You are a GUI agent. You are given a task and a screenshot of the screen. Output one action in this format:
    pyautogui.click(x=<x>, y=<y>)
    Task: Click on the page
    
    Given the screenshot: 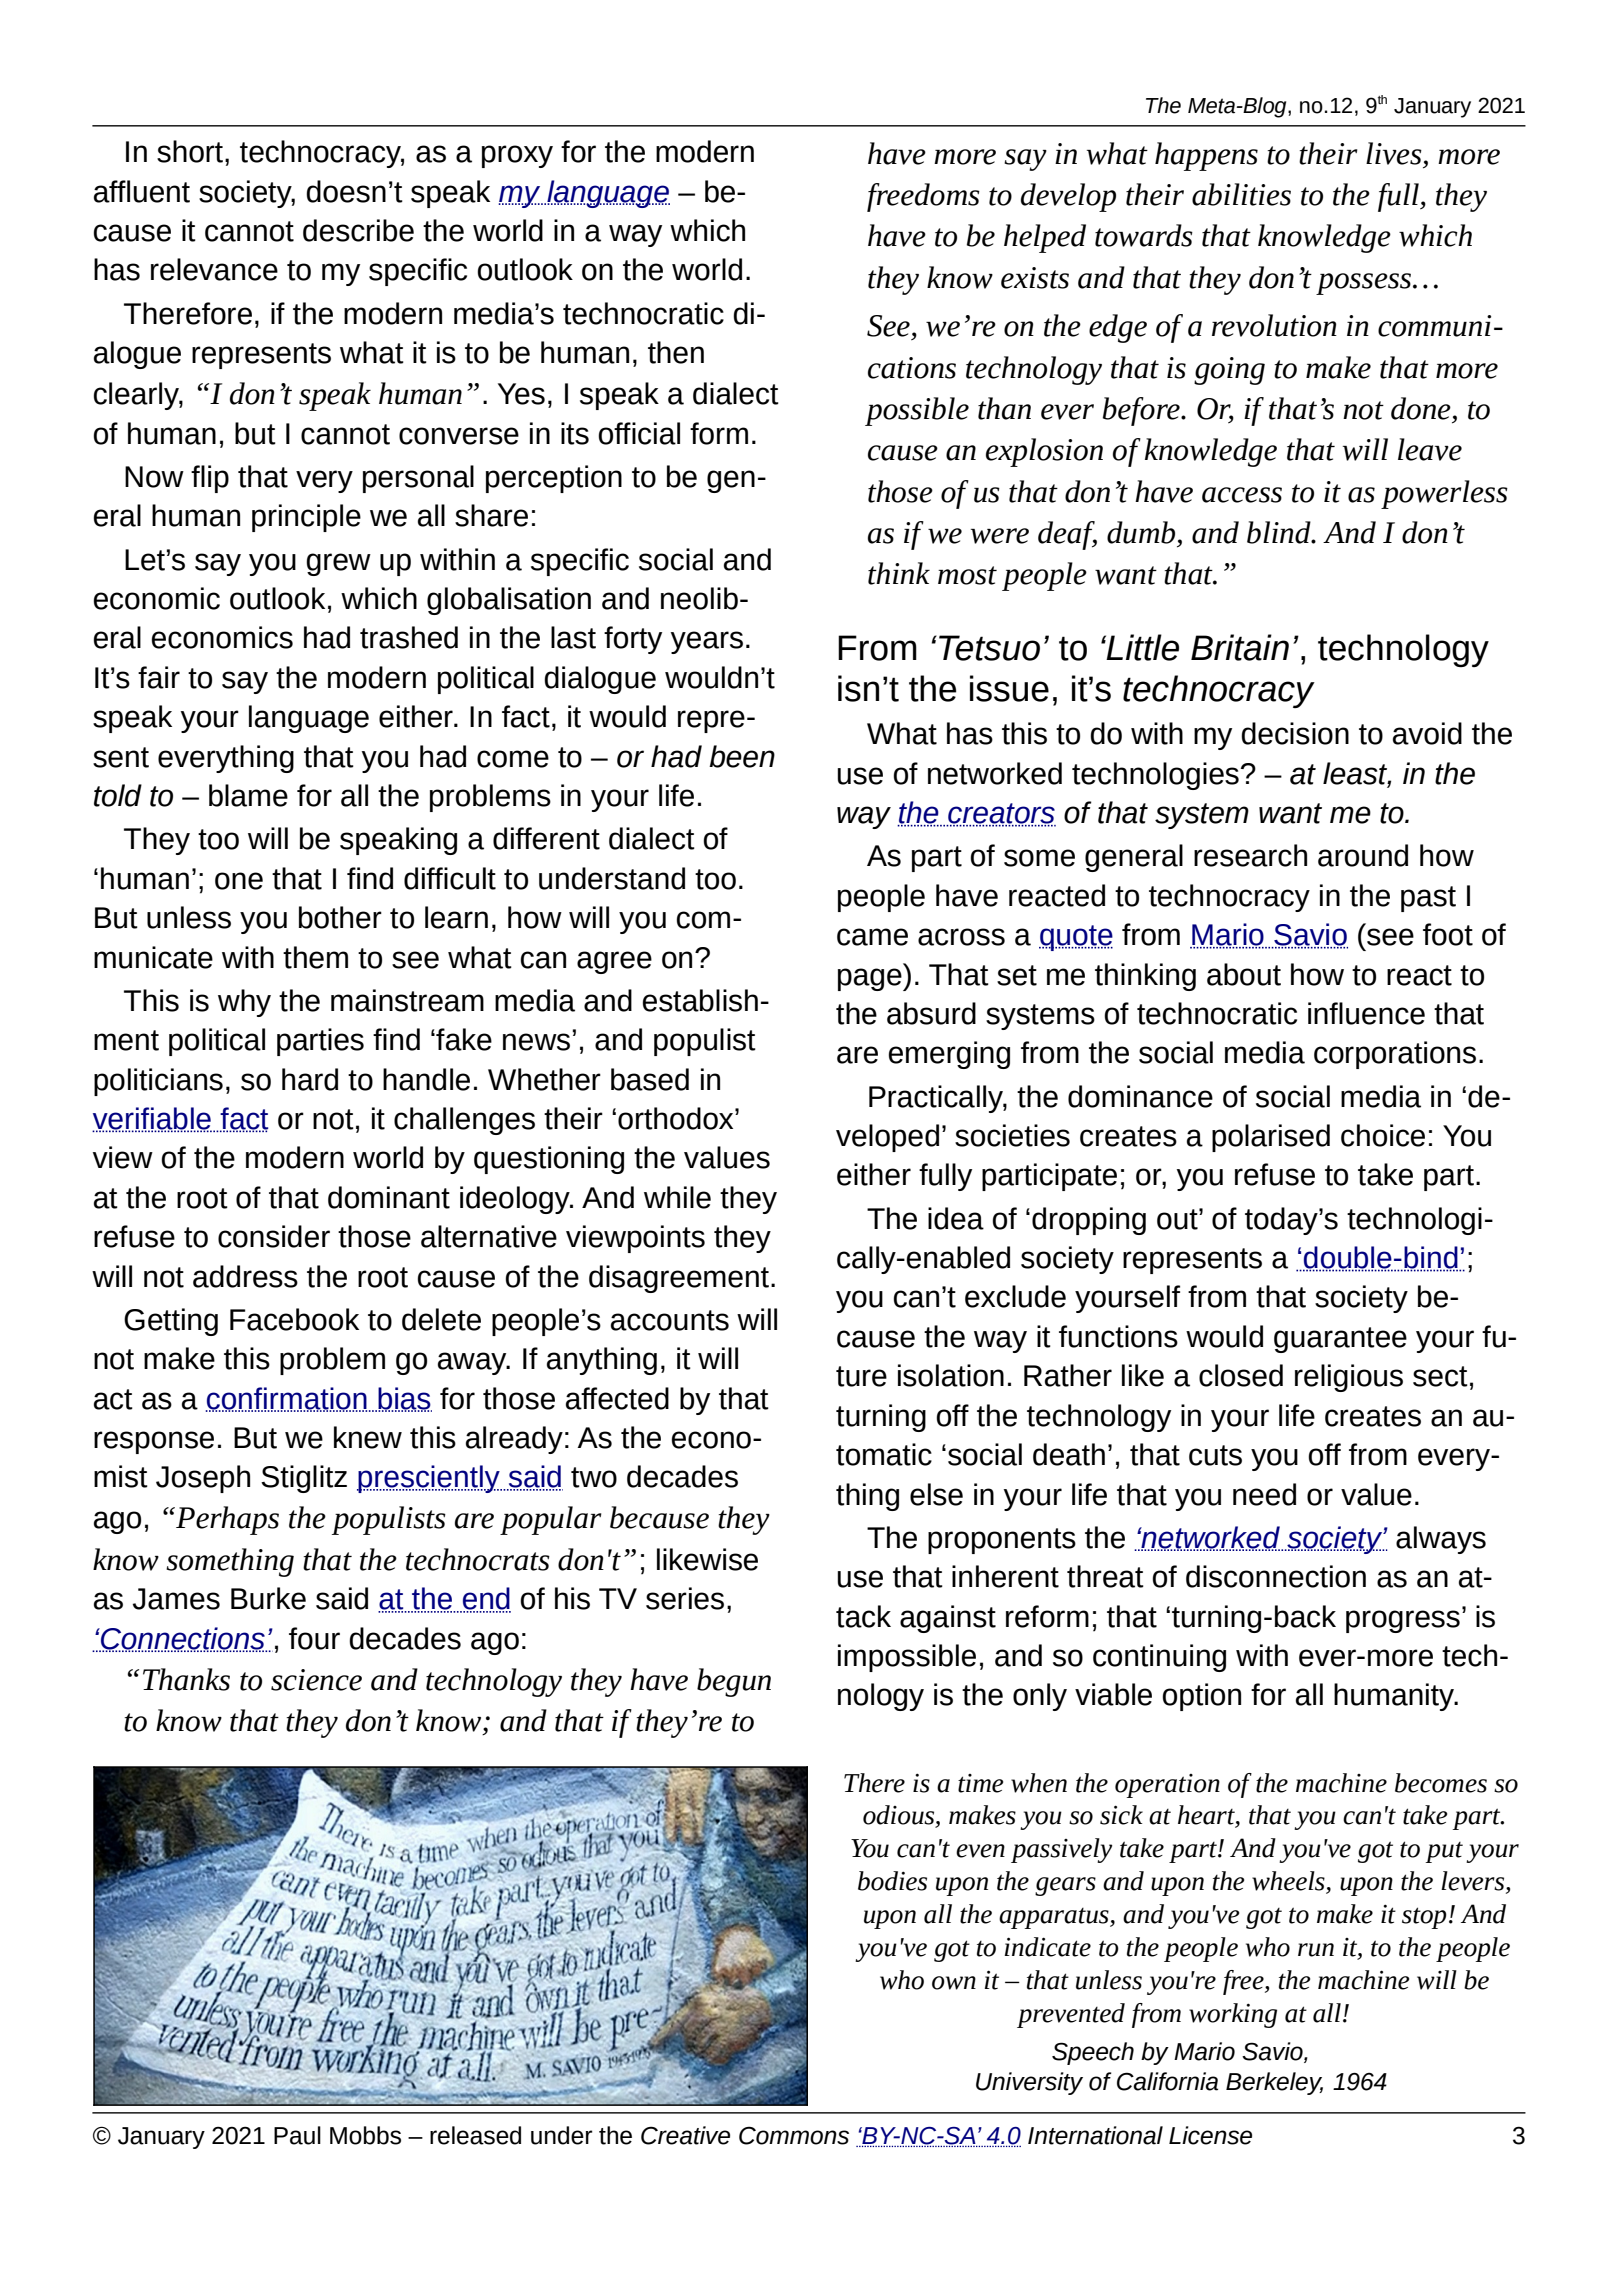 What is the action you would take?
    pyautogui.click(x=871, y=979)
